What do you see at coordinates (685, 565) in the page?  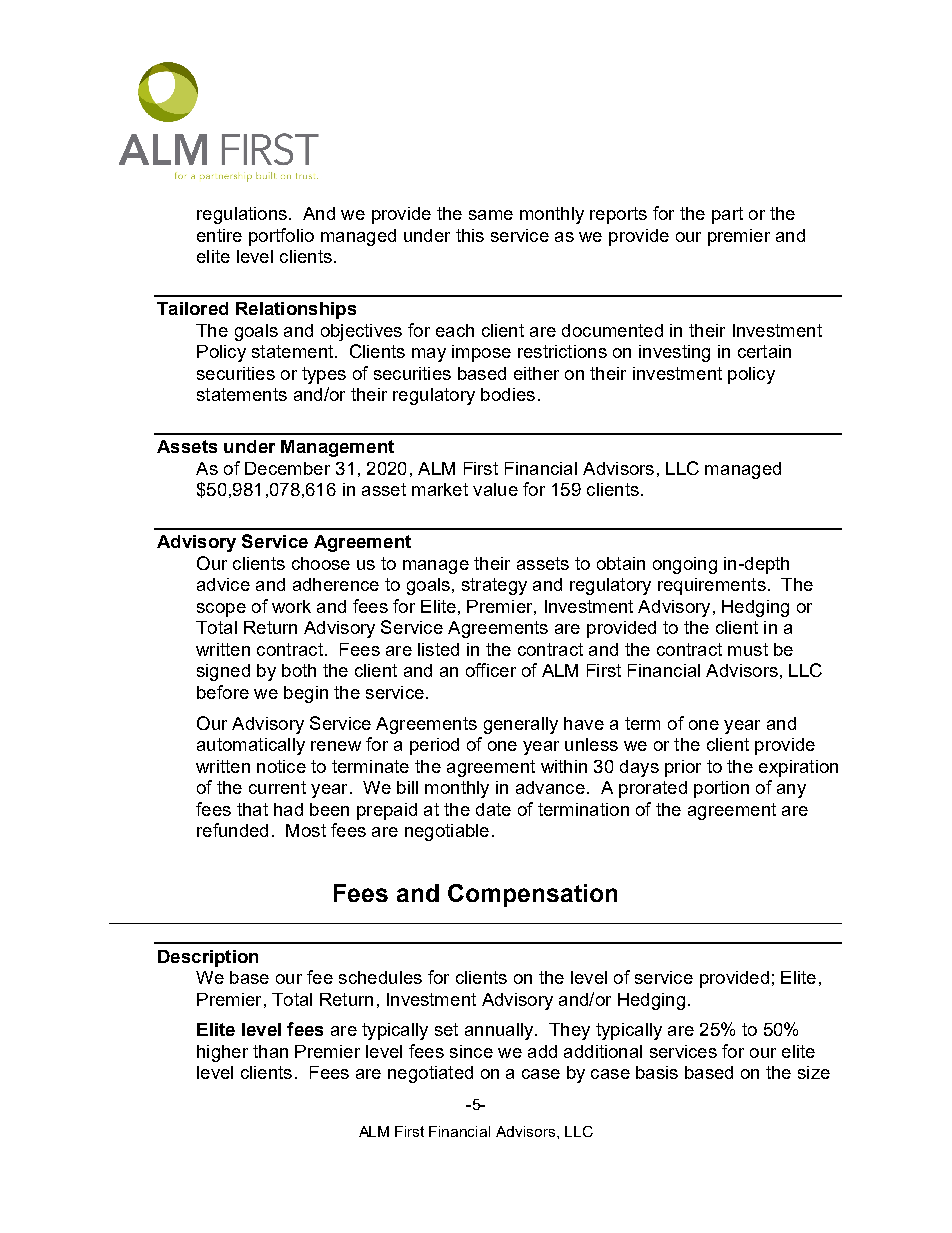 I see `ongoing` at bounding box center [685, 565].
